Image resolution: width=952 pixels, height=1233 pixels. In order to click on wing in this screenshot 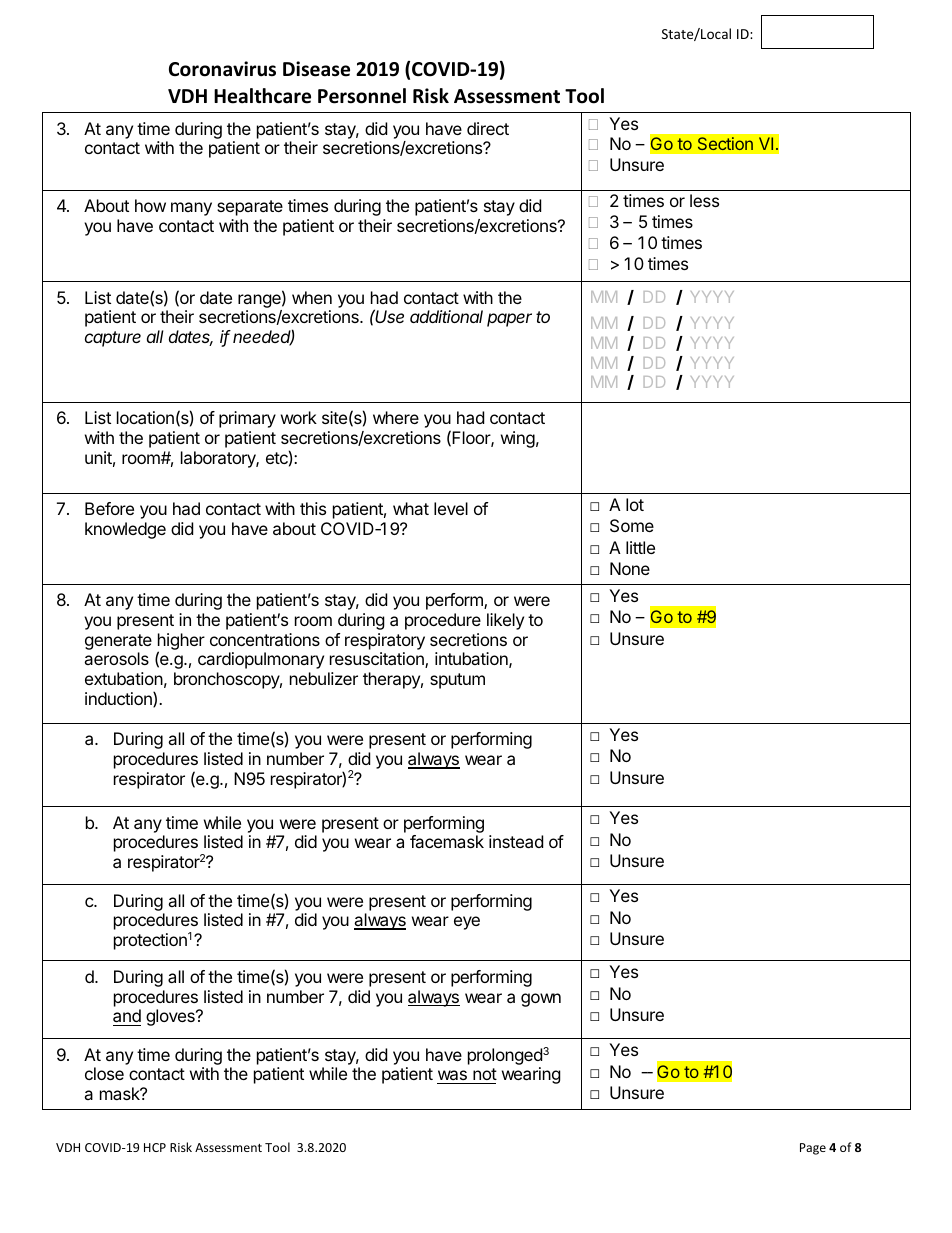, I will do `click(518, 439)`.
